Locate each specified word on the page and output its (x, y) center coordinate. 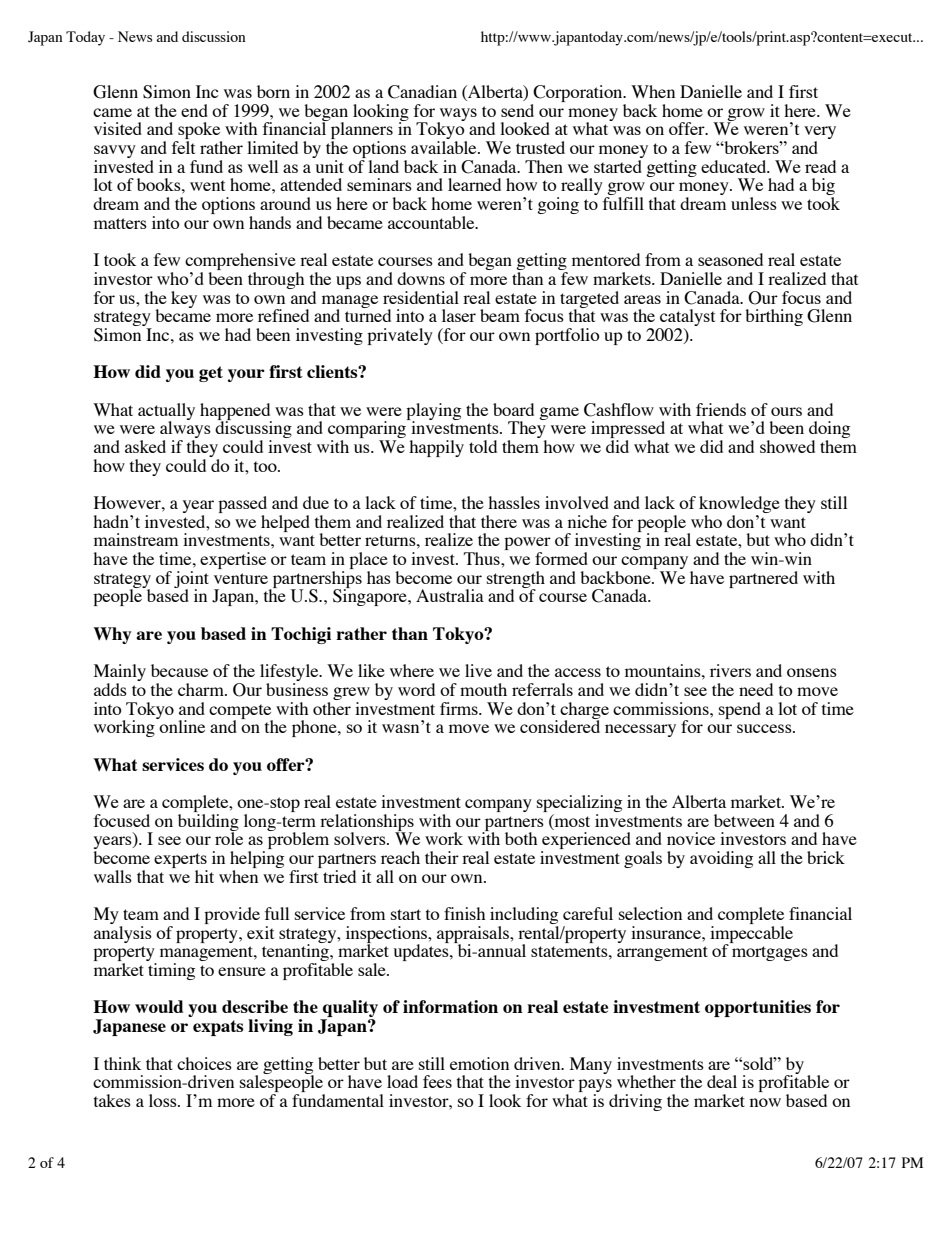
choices (204, 1063)
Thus (483, 558)
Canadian (422, 92)
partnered (763, 579)
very (820, 134)
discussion (214, 36)
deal (722, 1081)
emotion (479, 1063)
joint (191, 580)
